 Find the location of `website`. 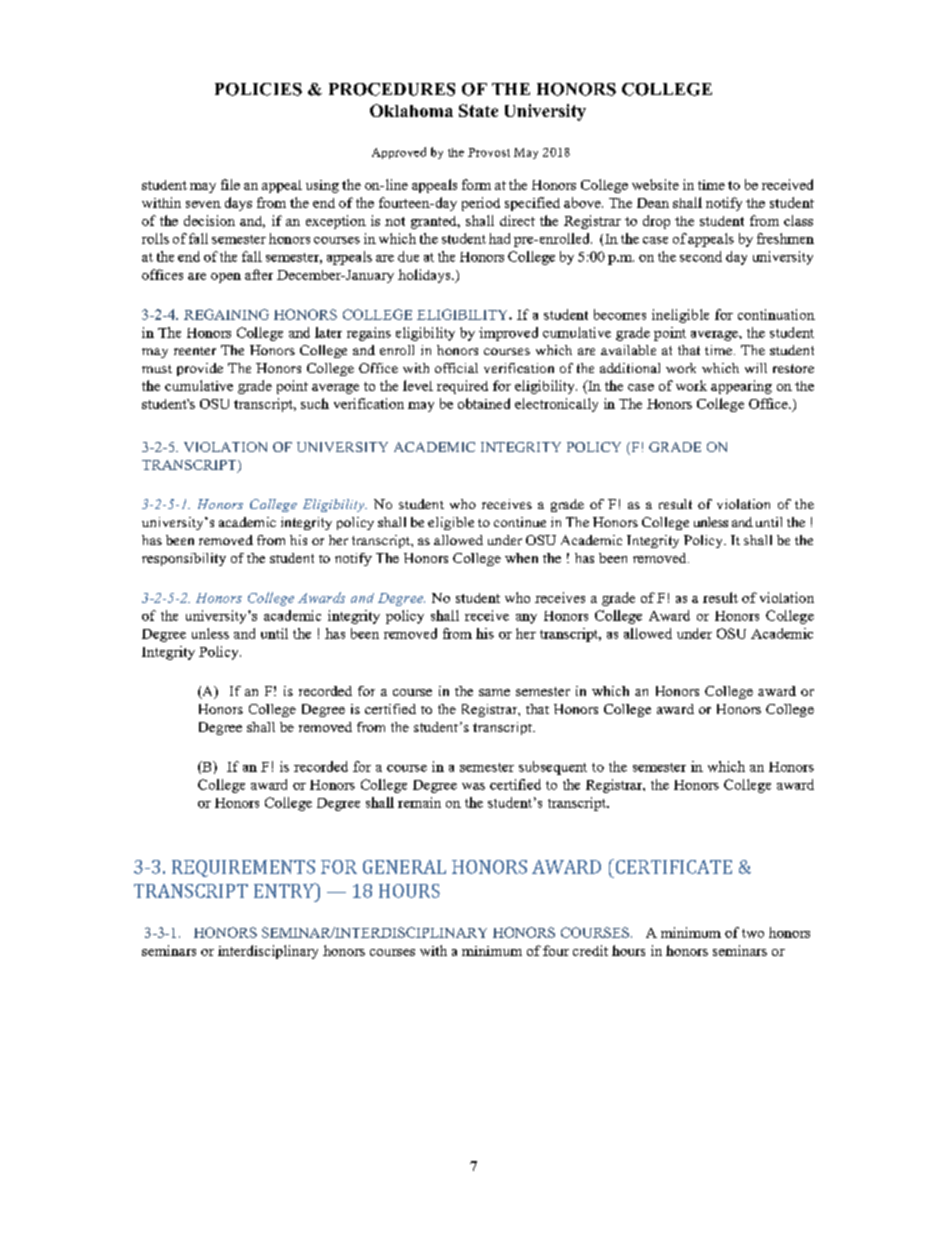

website is located at coordinates (655, 184).
